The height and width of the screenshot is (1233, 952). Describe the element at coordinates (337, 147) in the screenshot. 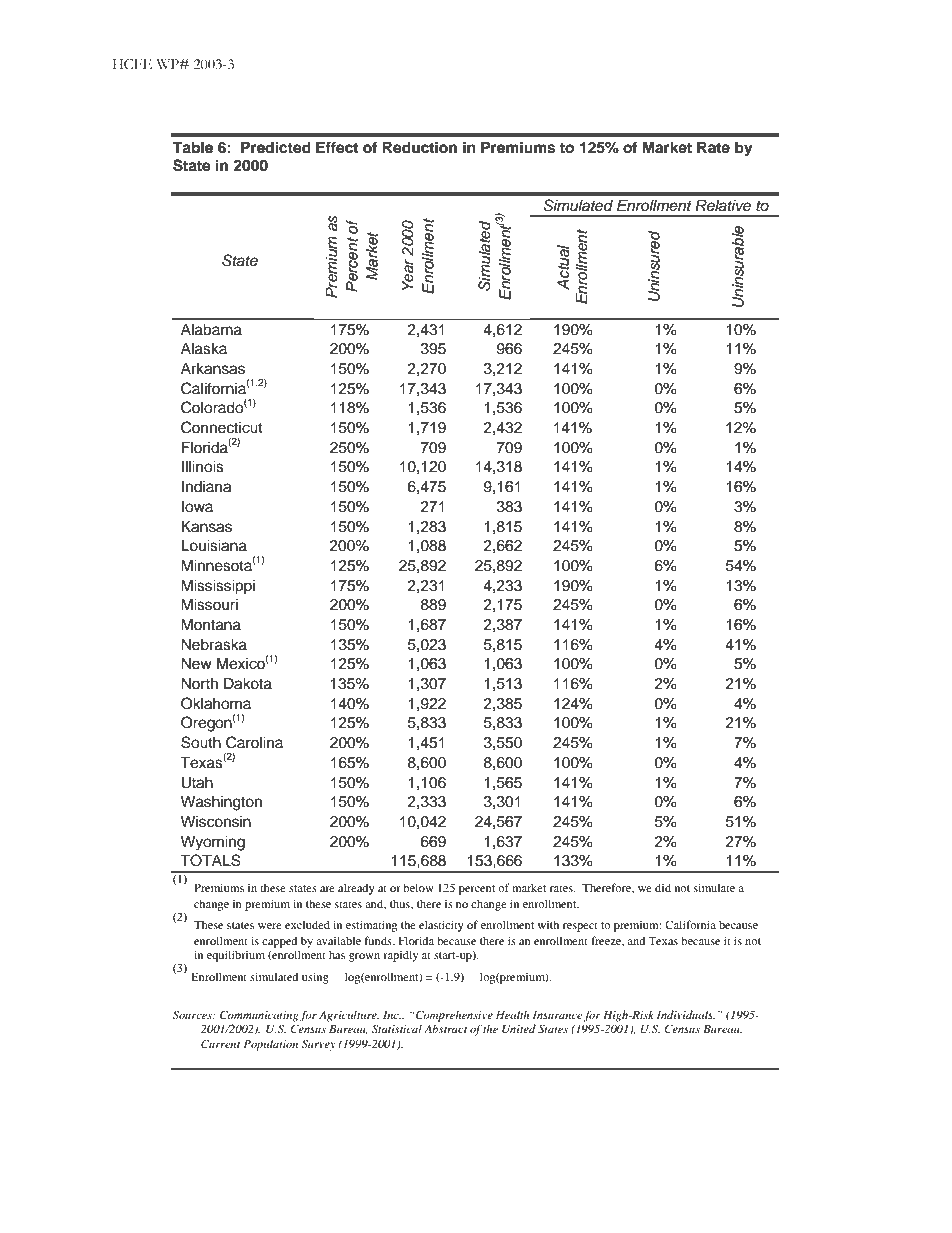

I see `Effect` at that location.
